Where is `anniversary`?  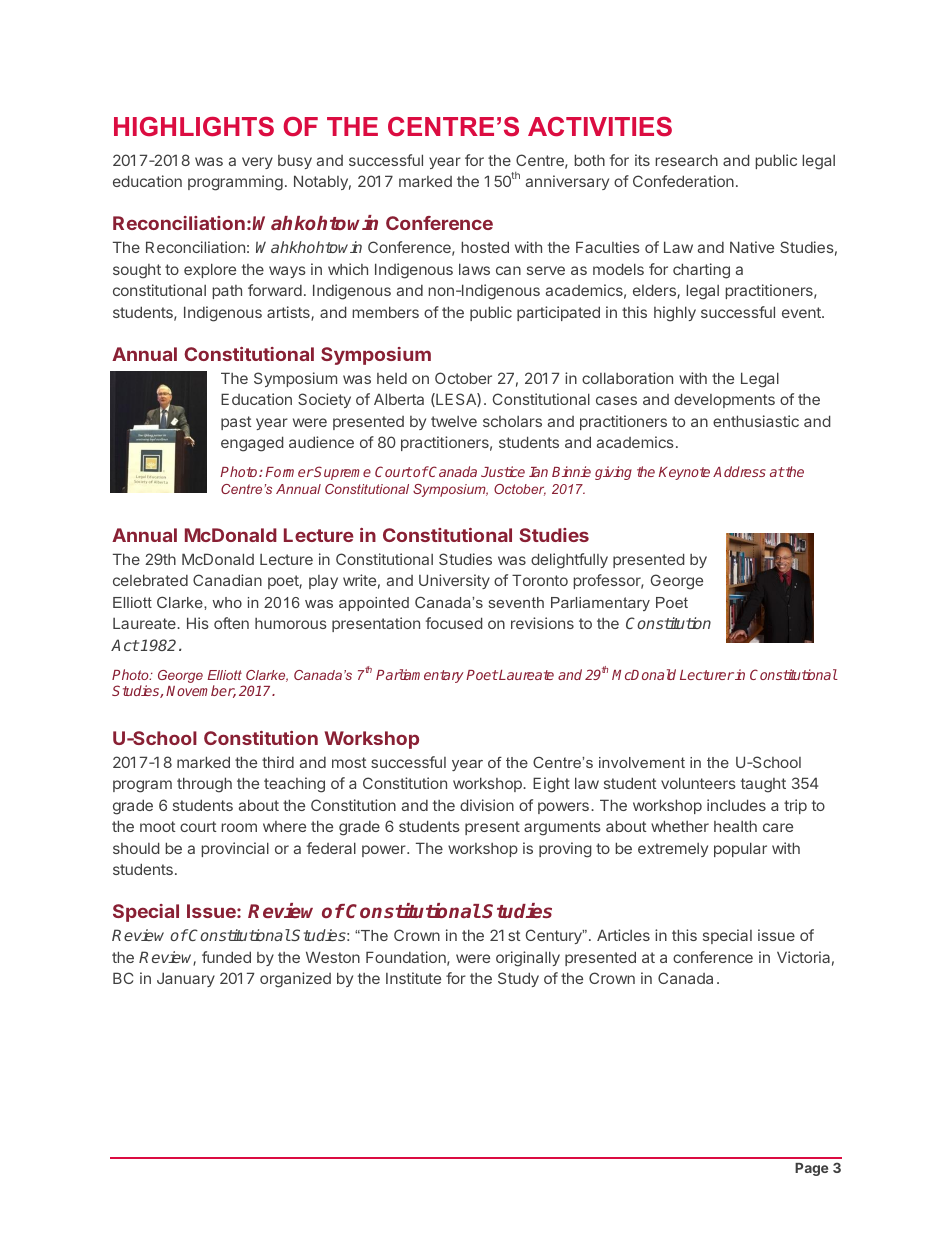
anniversary is located at coordinates (567, 182).
